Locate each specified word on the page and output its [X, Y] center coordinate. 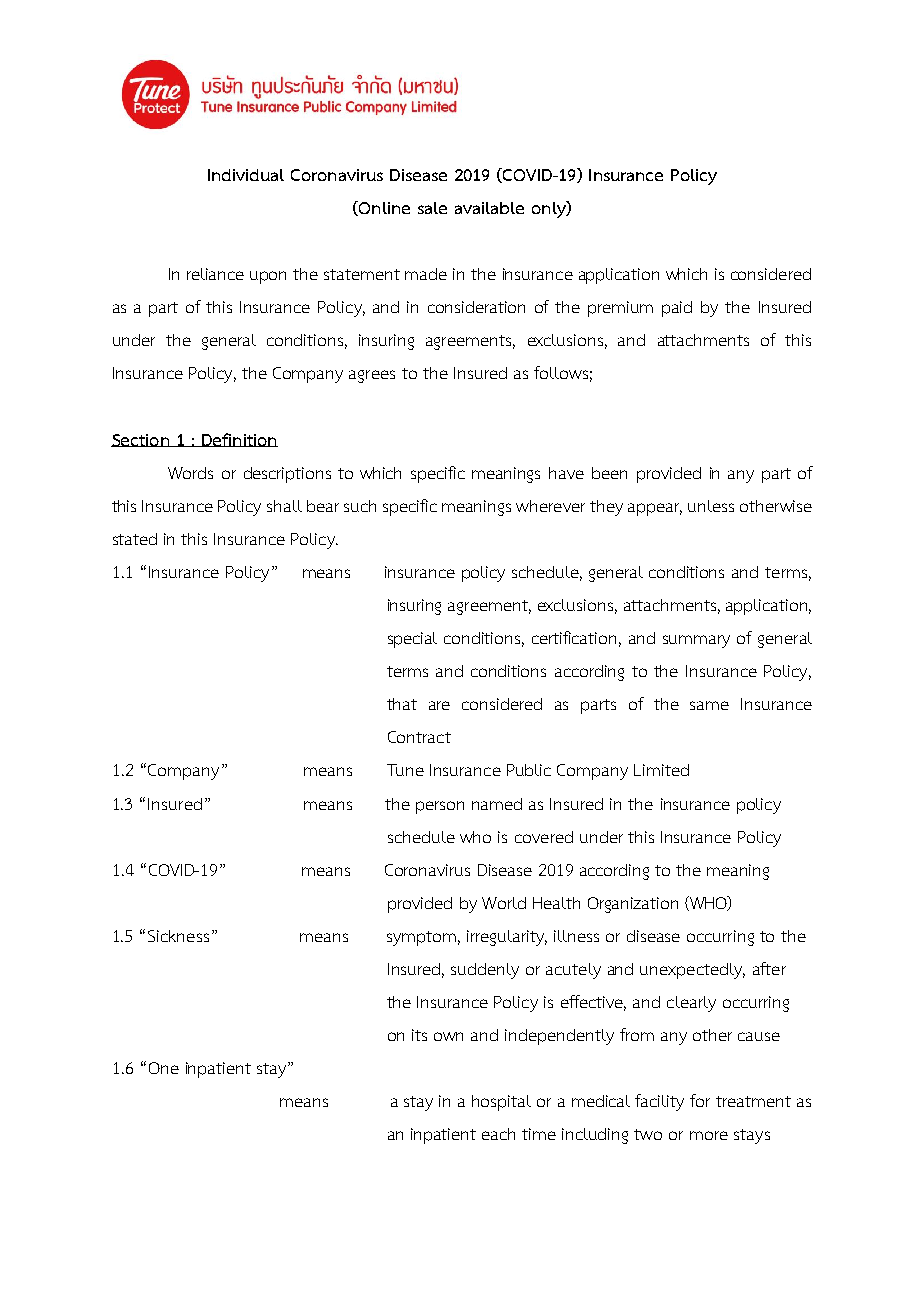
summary [696, 641]
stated [135, 539]
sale [432, 208]
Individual [246, 175]
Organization [633, 905]
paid [677, 309]
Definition [239, 440]
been [609, 473]
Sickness [178, 936]
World [504, 903]
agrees [372, 376]
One [164, 1068]
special [412, 640]
